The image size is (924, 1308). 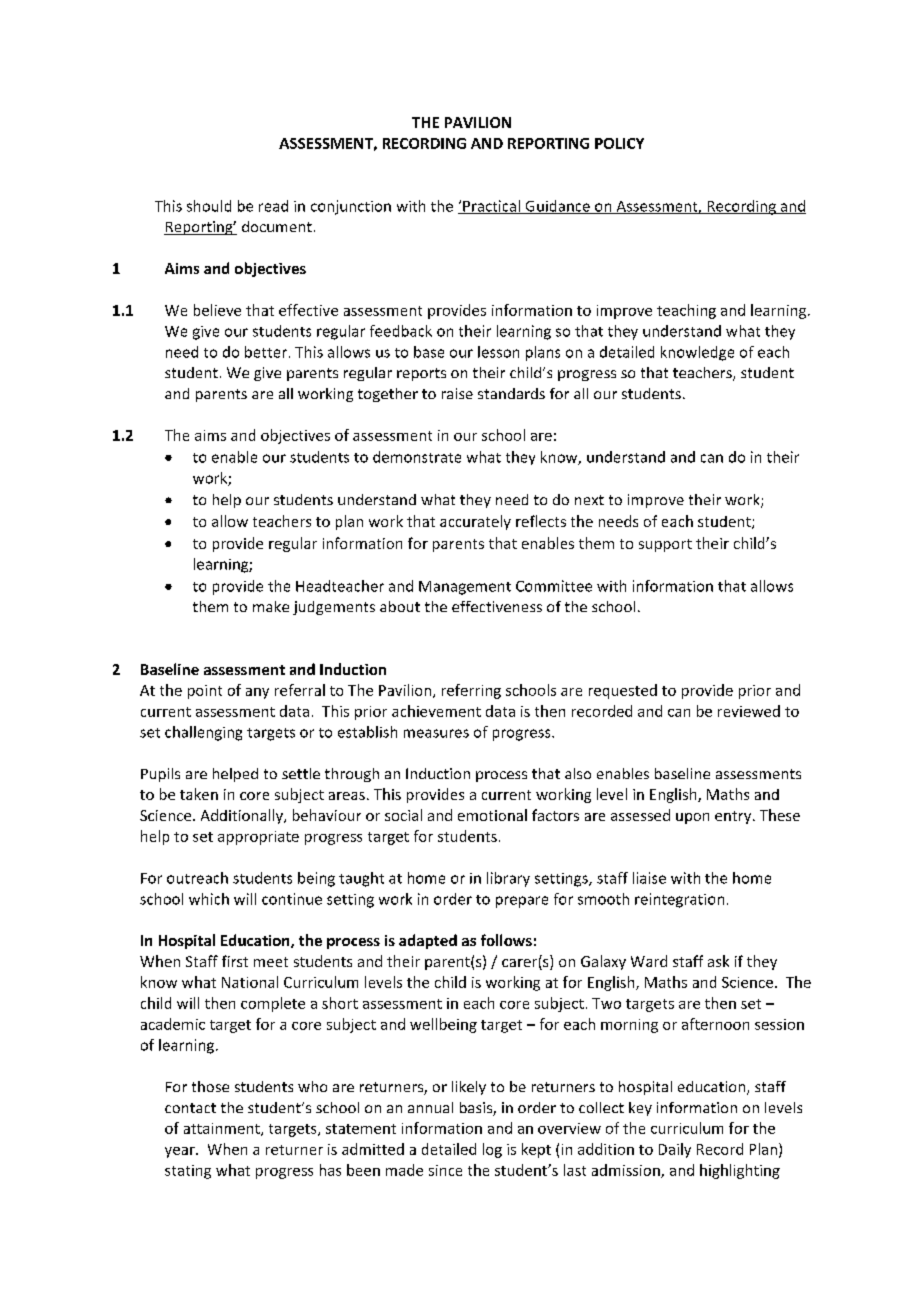 I want to click on reintegration, so click(x=679, y=900).
